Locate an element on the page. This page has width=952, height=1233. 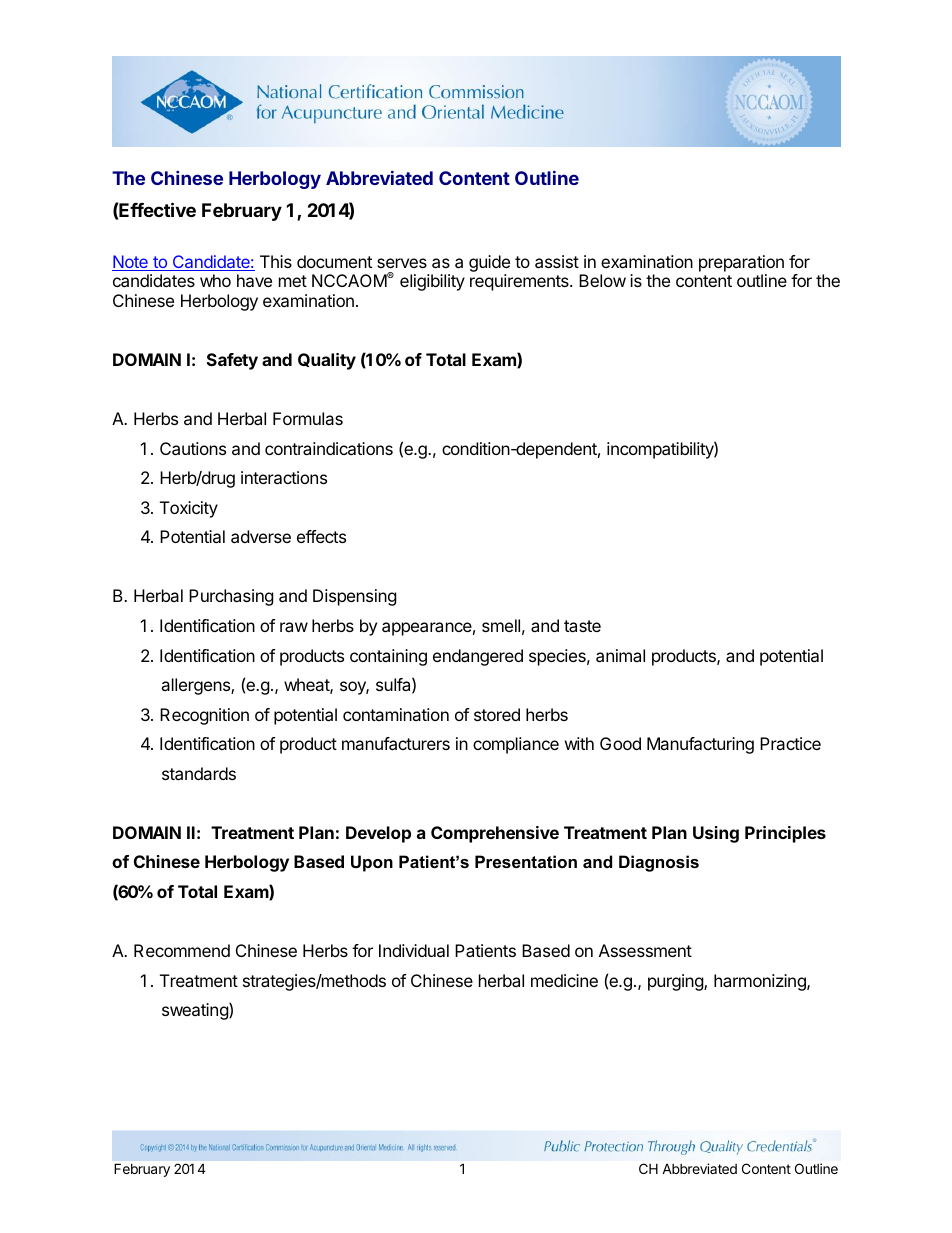
purging is located at coordinates (676, 982).
